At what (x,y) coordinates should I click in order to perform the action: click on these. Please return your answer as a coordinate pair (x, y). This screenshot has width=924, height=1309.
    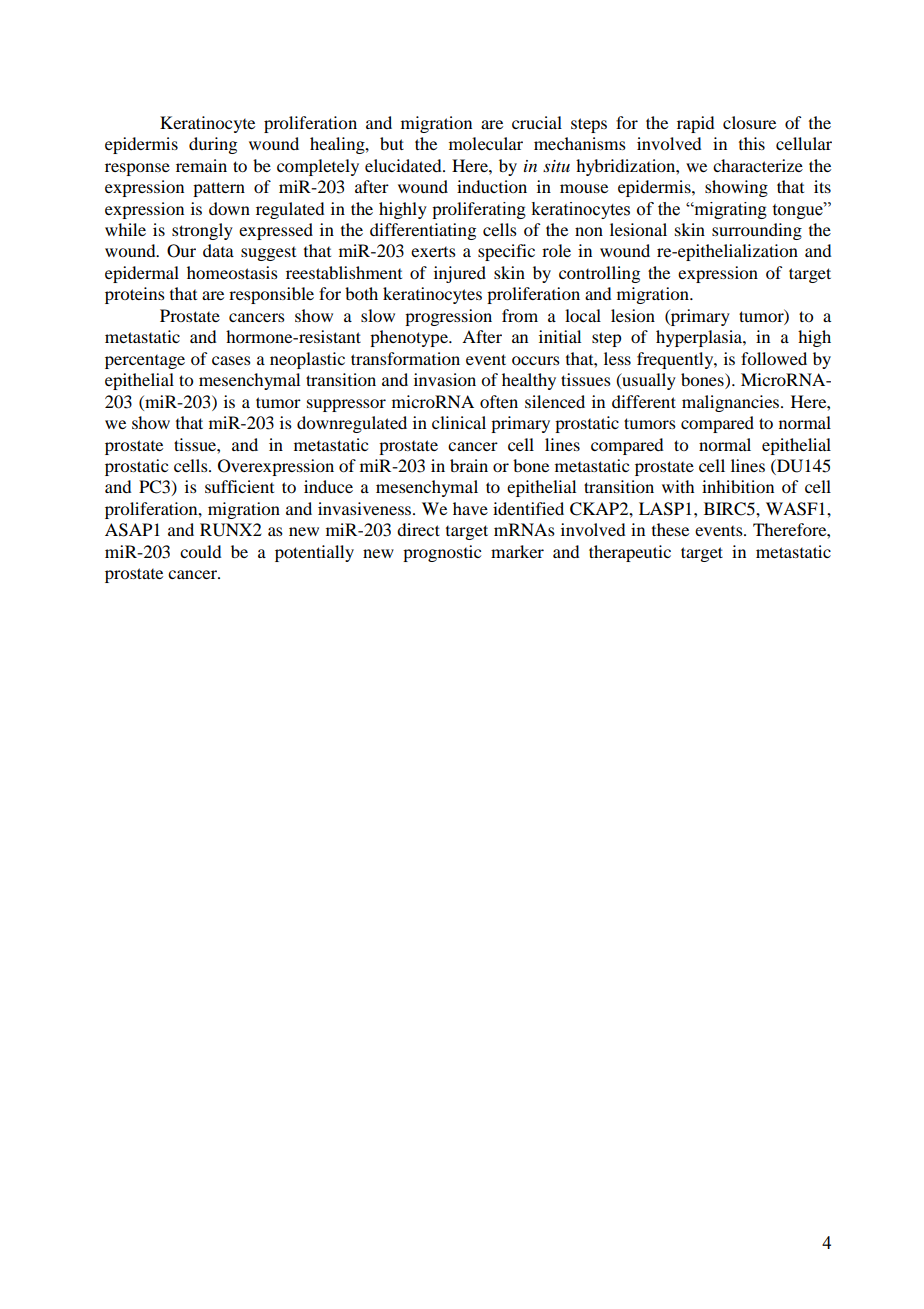
    Looking at the image, I should click on (670, 529).
